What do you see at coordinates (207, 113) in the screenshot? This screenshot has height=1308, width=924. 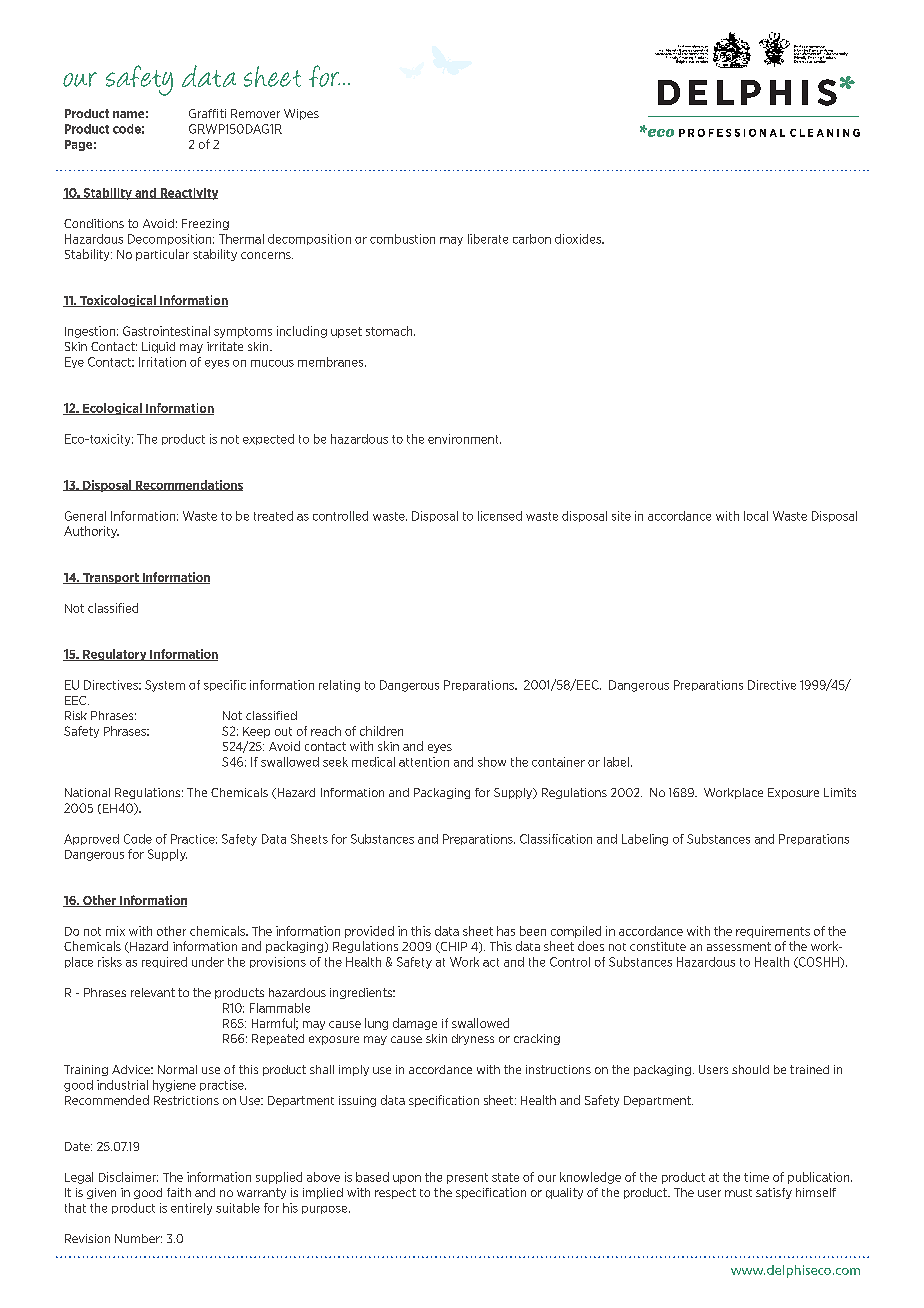 I see `Graffiti` at bounding box center [207, 113].
